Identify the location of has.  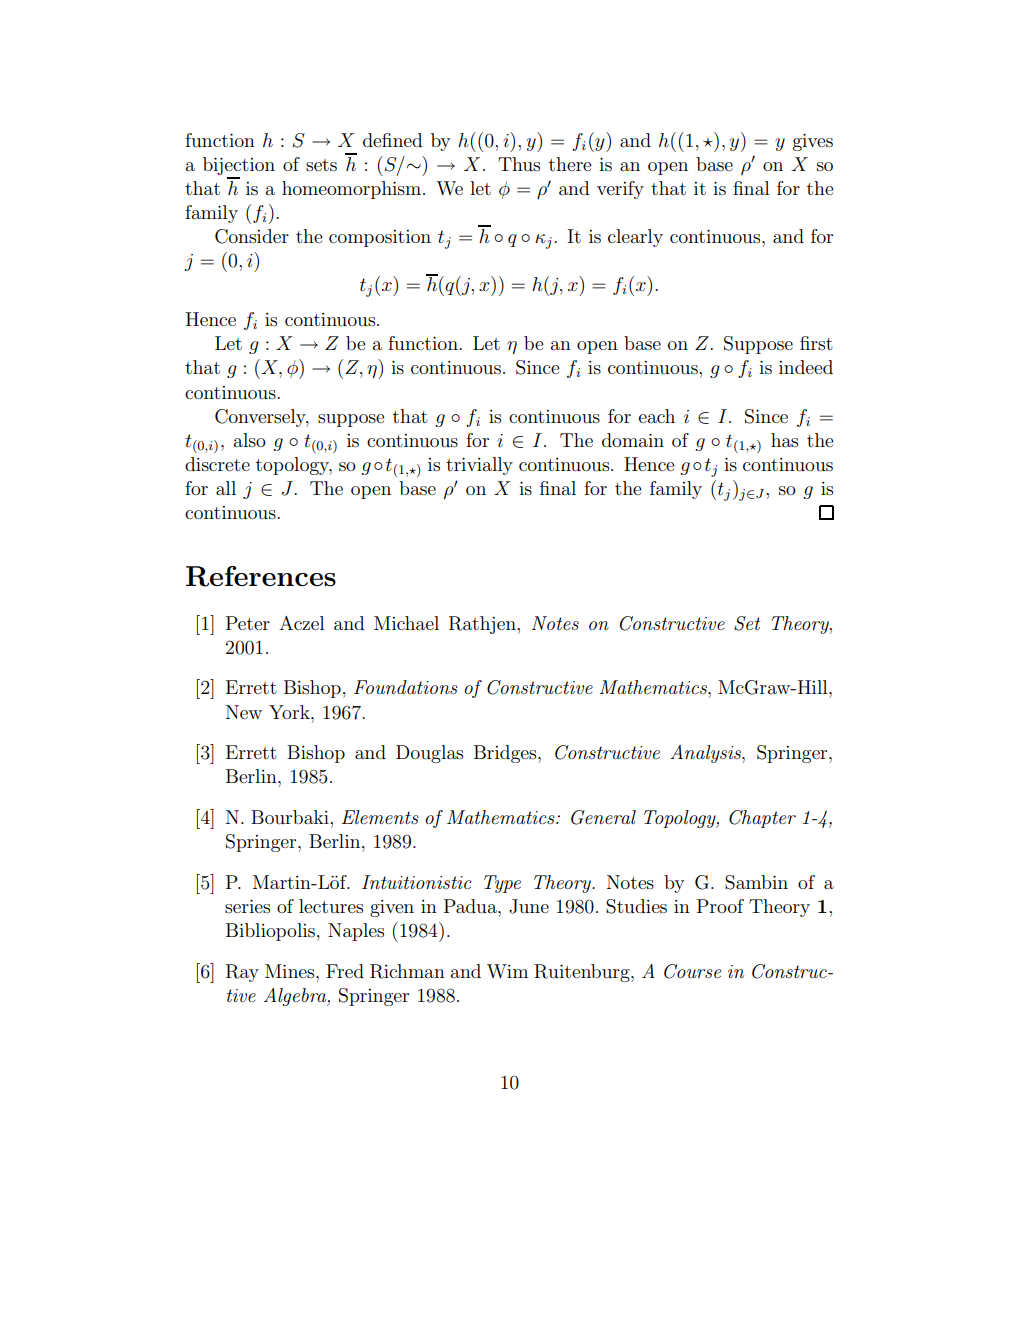
(784, 440).
